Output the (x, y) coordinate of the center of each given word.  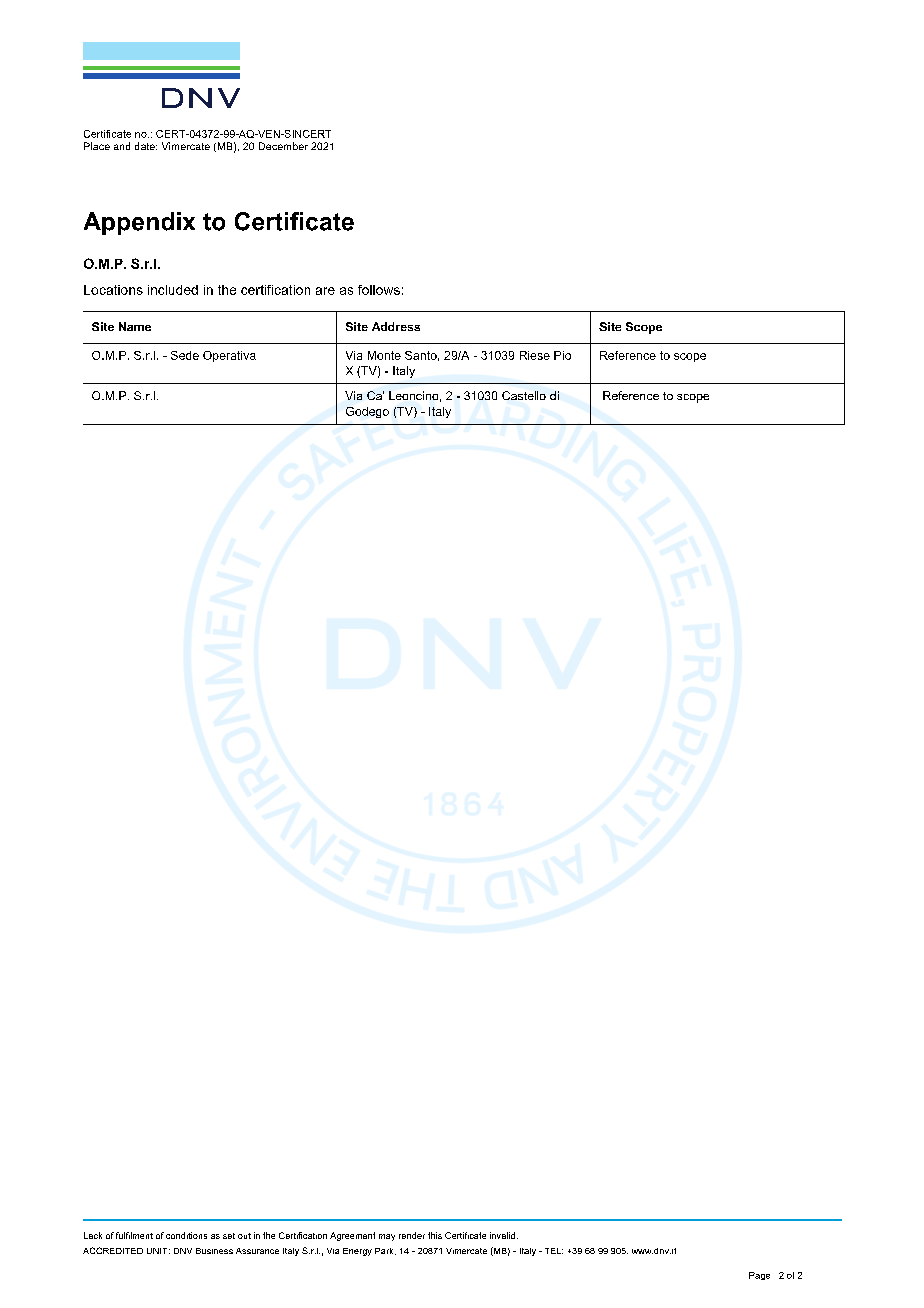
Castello (524, 395)
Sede (185, 355)
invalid (502, 1235)
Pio (562, 355)
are (325, 291)
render (412, 1235)
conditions (186, 1235)
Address (396, 326)
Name (135, 326)
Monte (384, 355)
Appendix (139, 223)
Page (759, 1276)
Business (214, 1251)
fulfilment (134, 1235)
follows (379, 290)
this (435, 1235)
